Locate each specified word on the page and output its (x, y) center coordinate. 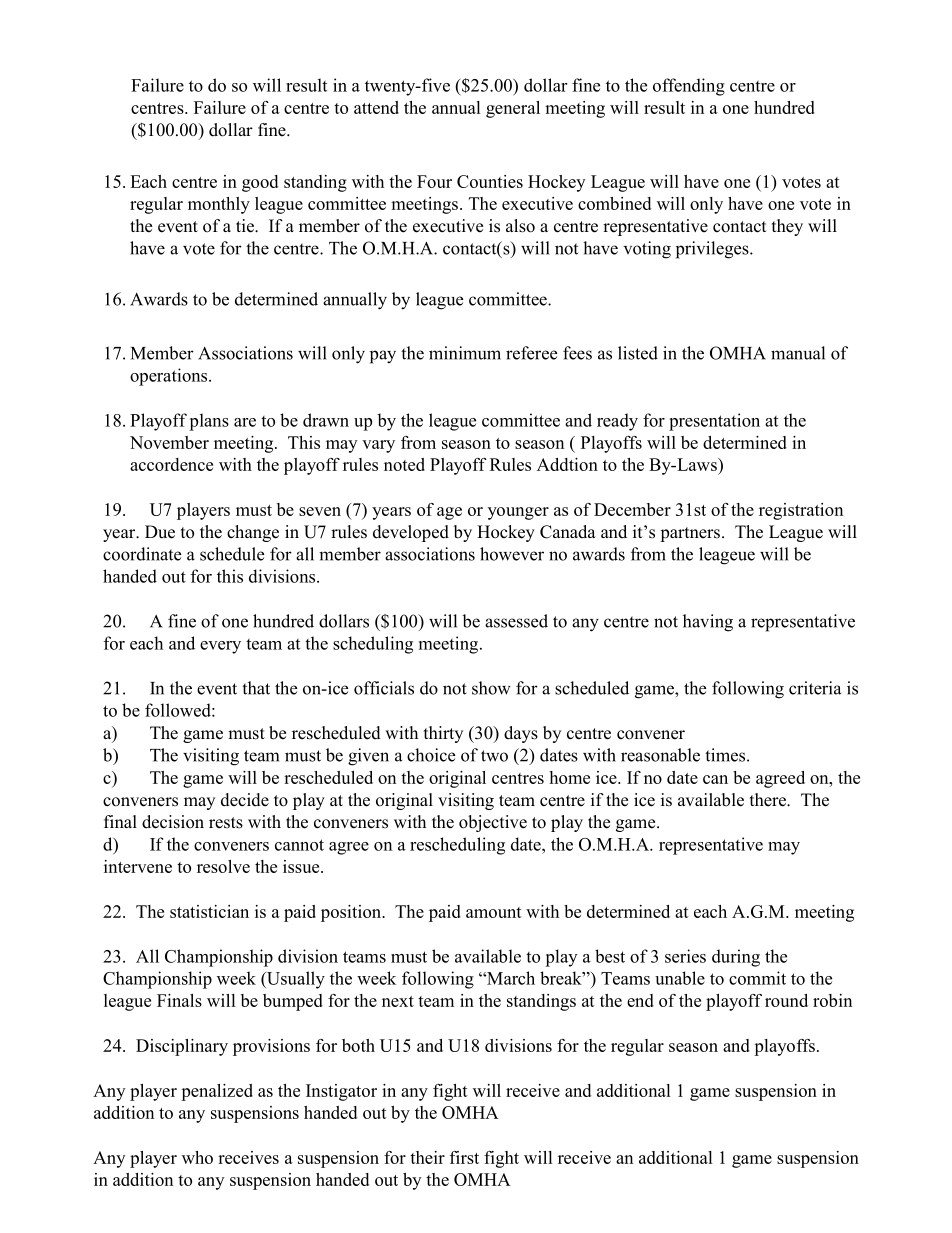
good (260, 183)
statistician (209, 911)
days (521, 734)
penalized (217, 1092)
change (253, 533)
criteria (815, 688)
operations (170, 377)
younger (518, 513)
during (736, 958)
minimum (465, 353)
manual (798, 353)
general (513, 109)
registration (801, 511)
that (256, 688)
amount (494, 912)
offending (689, 87)
